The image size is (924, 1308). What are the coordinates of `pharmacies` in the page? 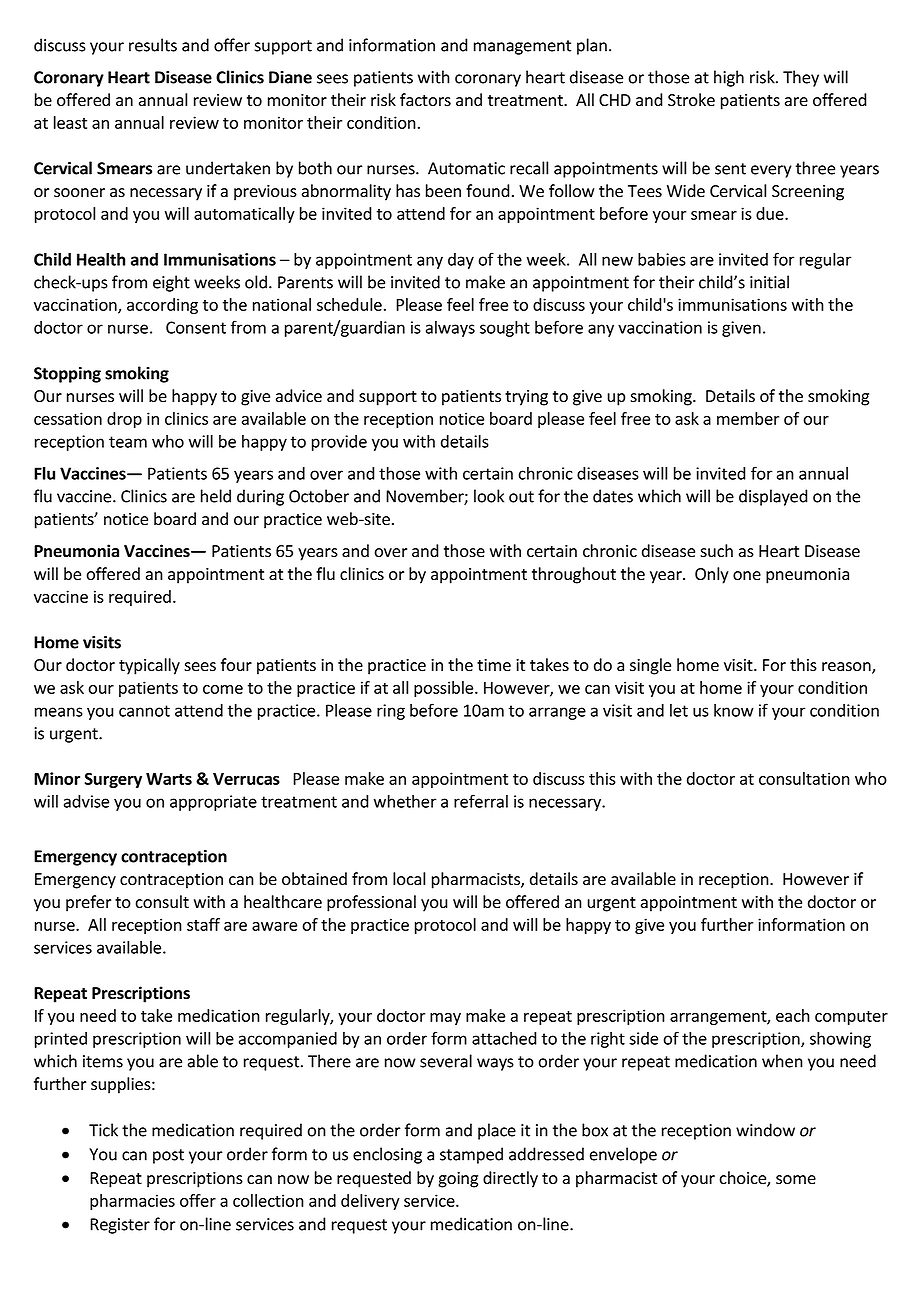 It's located at (132, 1202).
